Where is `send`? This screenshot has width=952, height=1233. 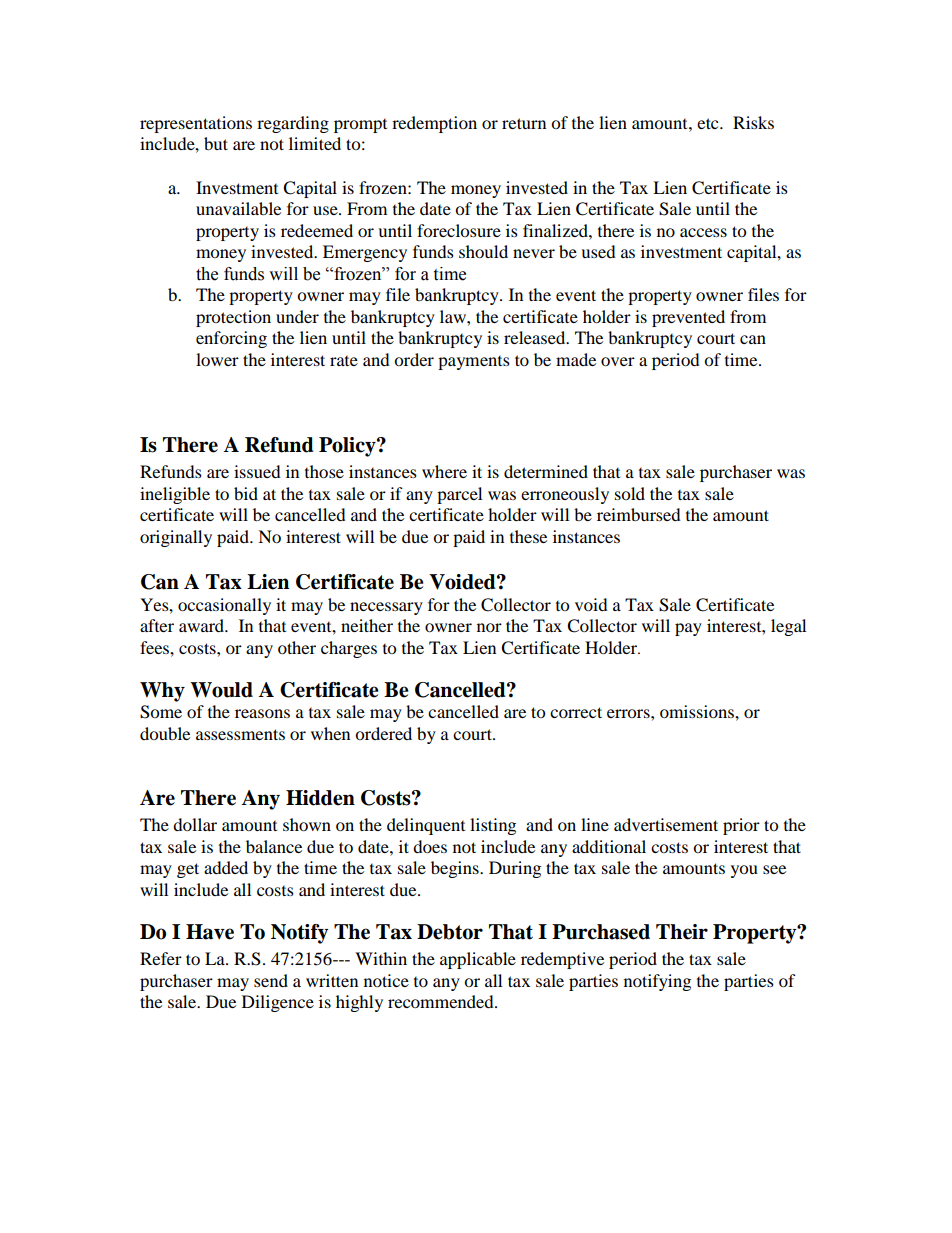
send is located at coordinates (271, 980).
